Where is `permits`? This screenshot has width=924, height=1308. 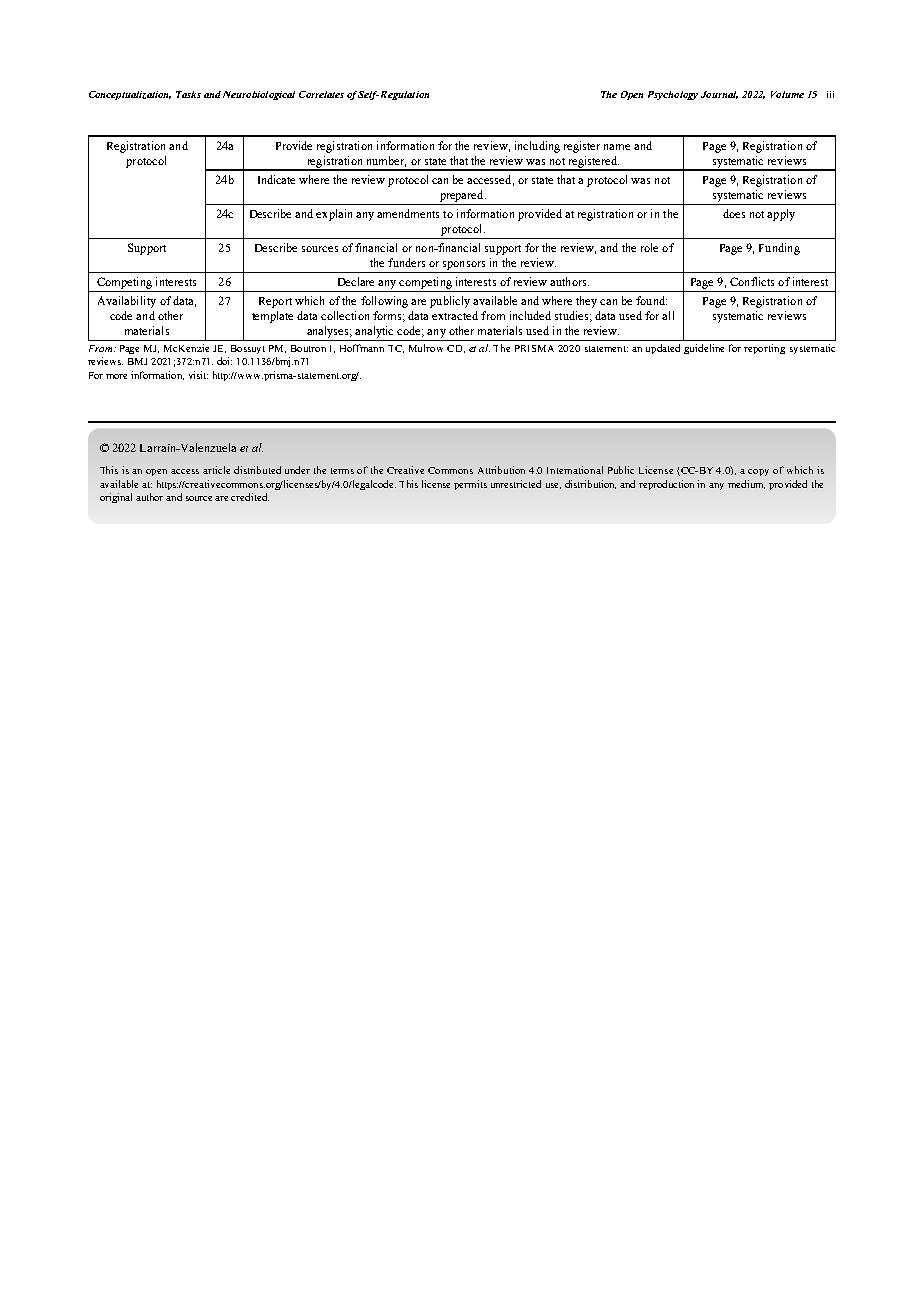
permits is located at coordinates (470, 485).
